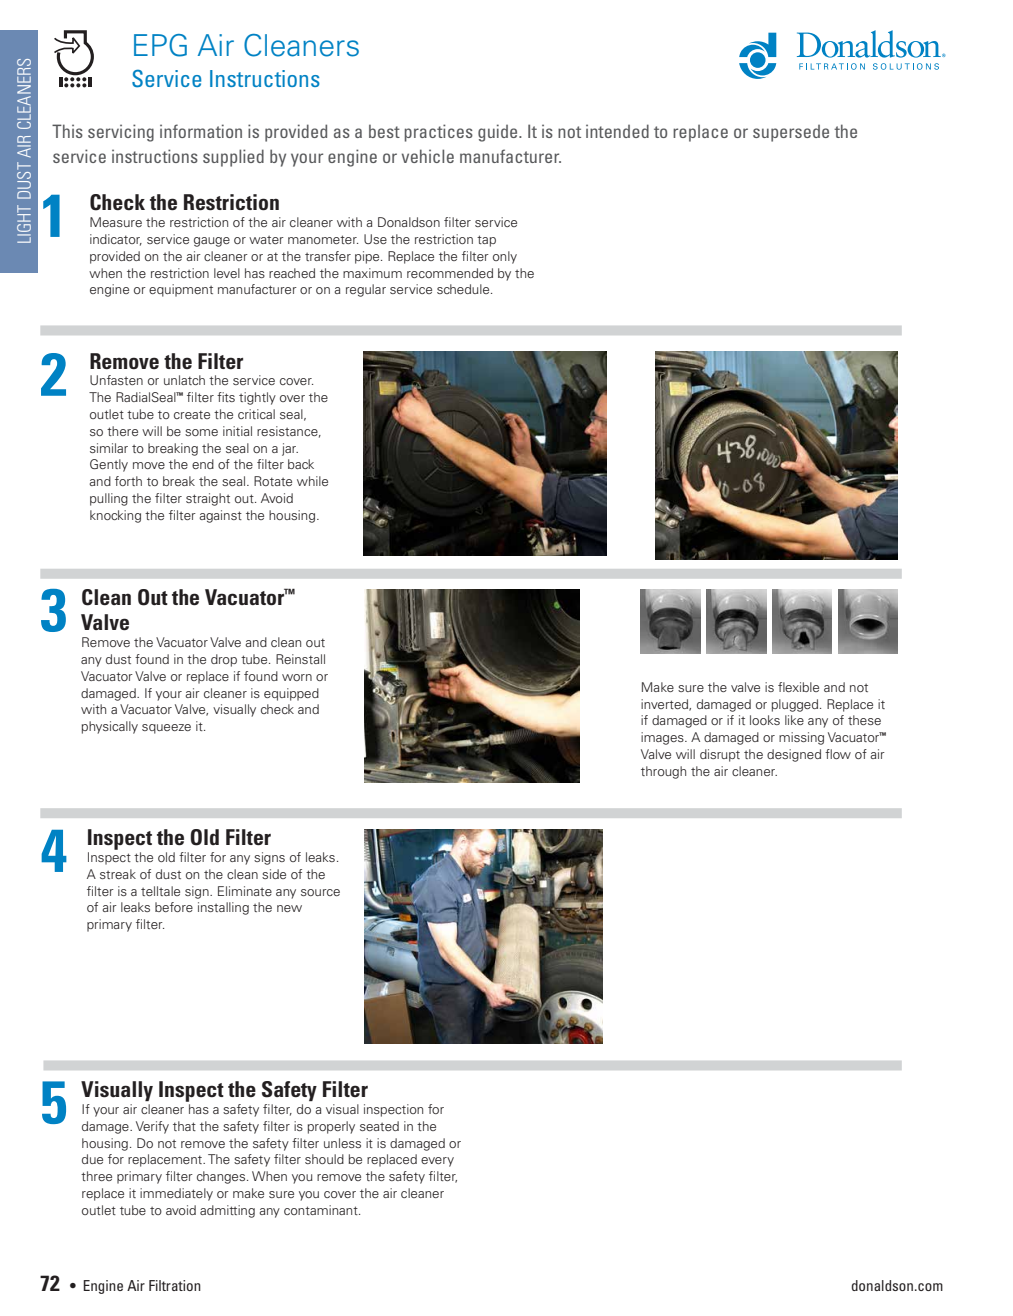 This screenshot has width=1013, height=1316. I want to click on squeeze, so click(166, 729).
